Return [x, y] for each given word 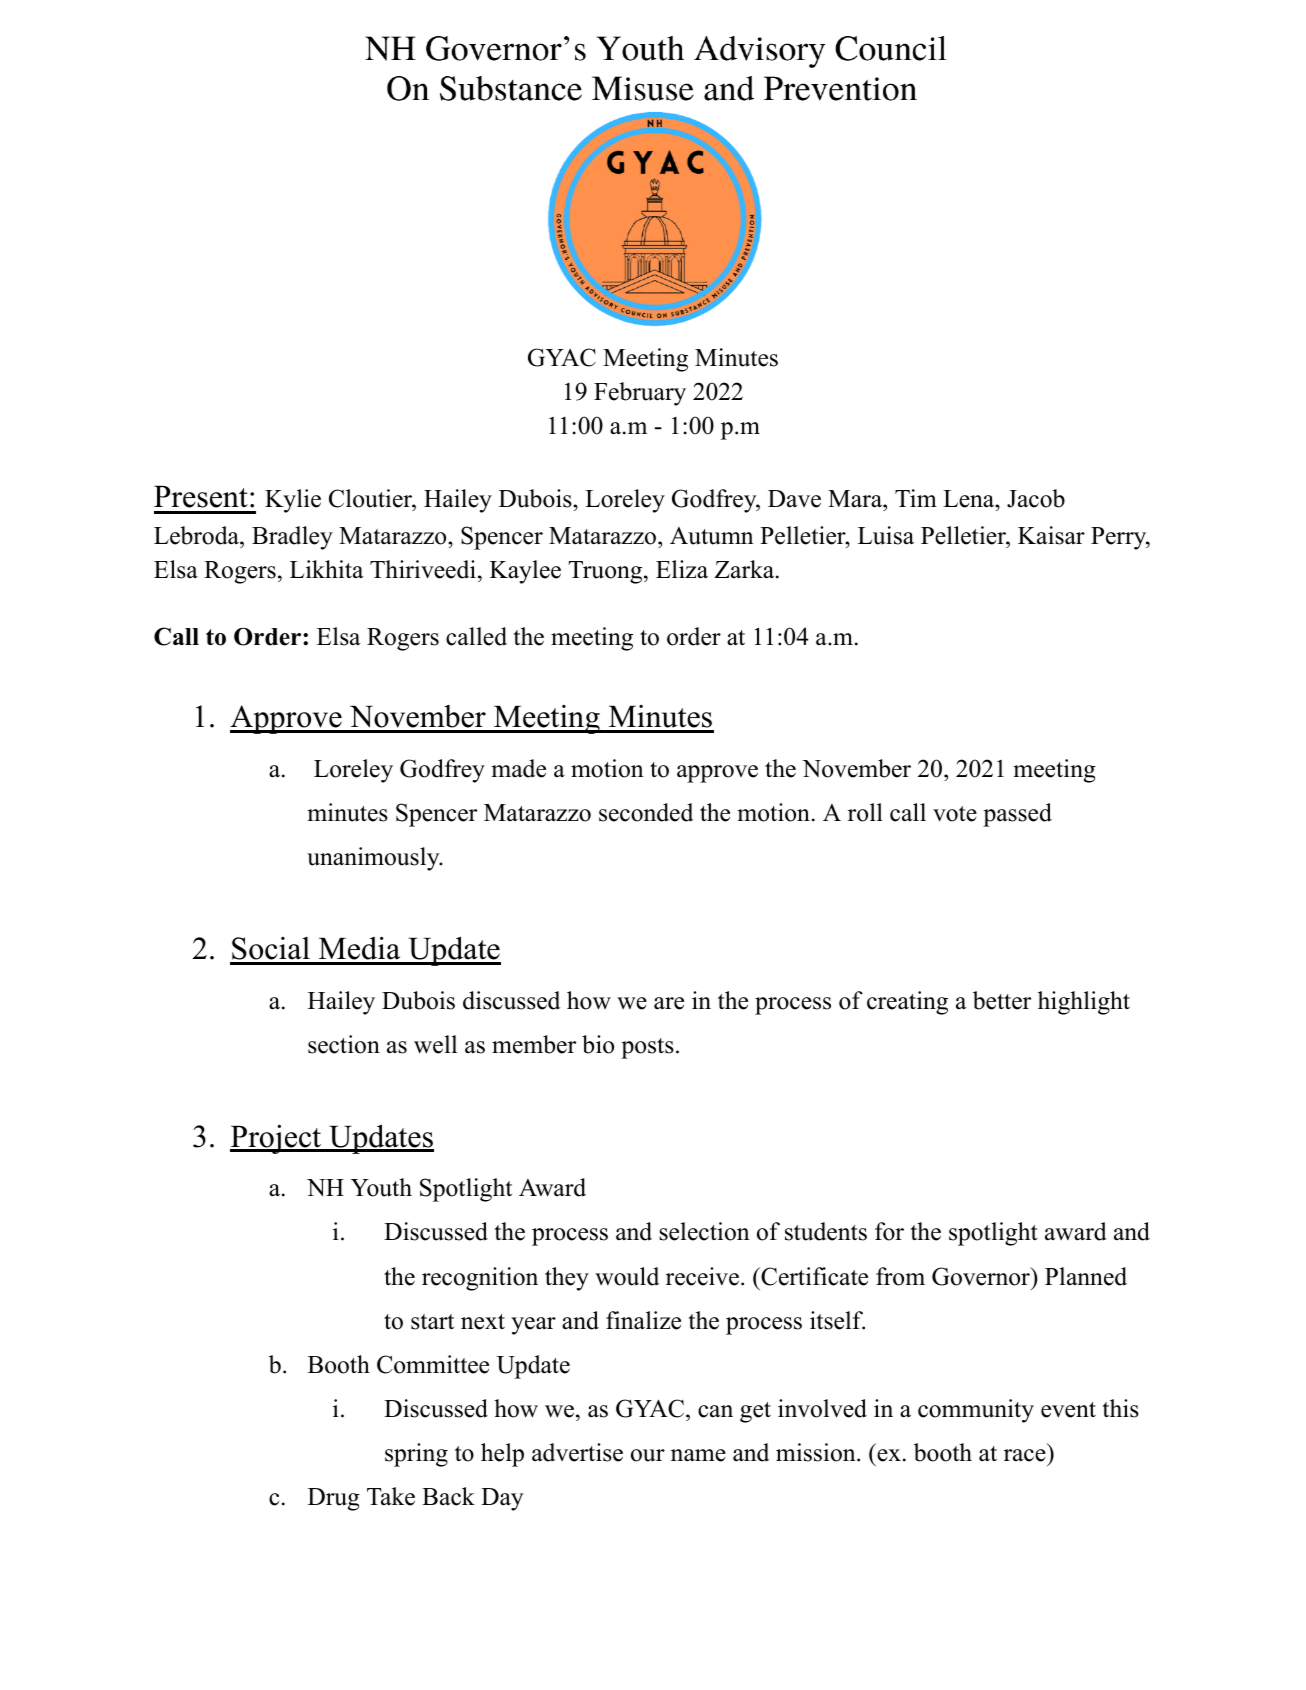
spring [416, 1455]
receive [702, 1276]
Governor [982, 1276]
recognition [480, 1279]
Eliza [682, 569]
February [640, 394]
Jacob [1036, 498]
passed [1017, 815]
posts [647, 1048]
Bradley [292, 538]
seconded [646, 812]
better [1002, 1000]
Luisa [886, 535]
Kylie [293, 501]
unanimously [374, 859]
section [344, 1044]
